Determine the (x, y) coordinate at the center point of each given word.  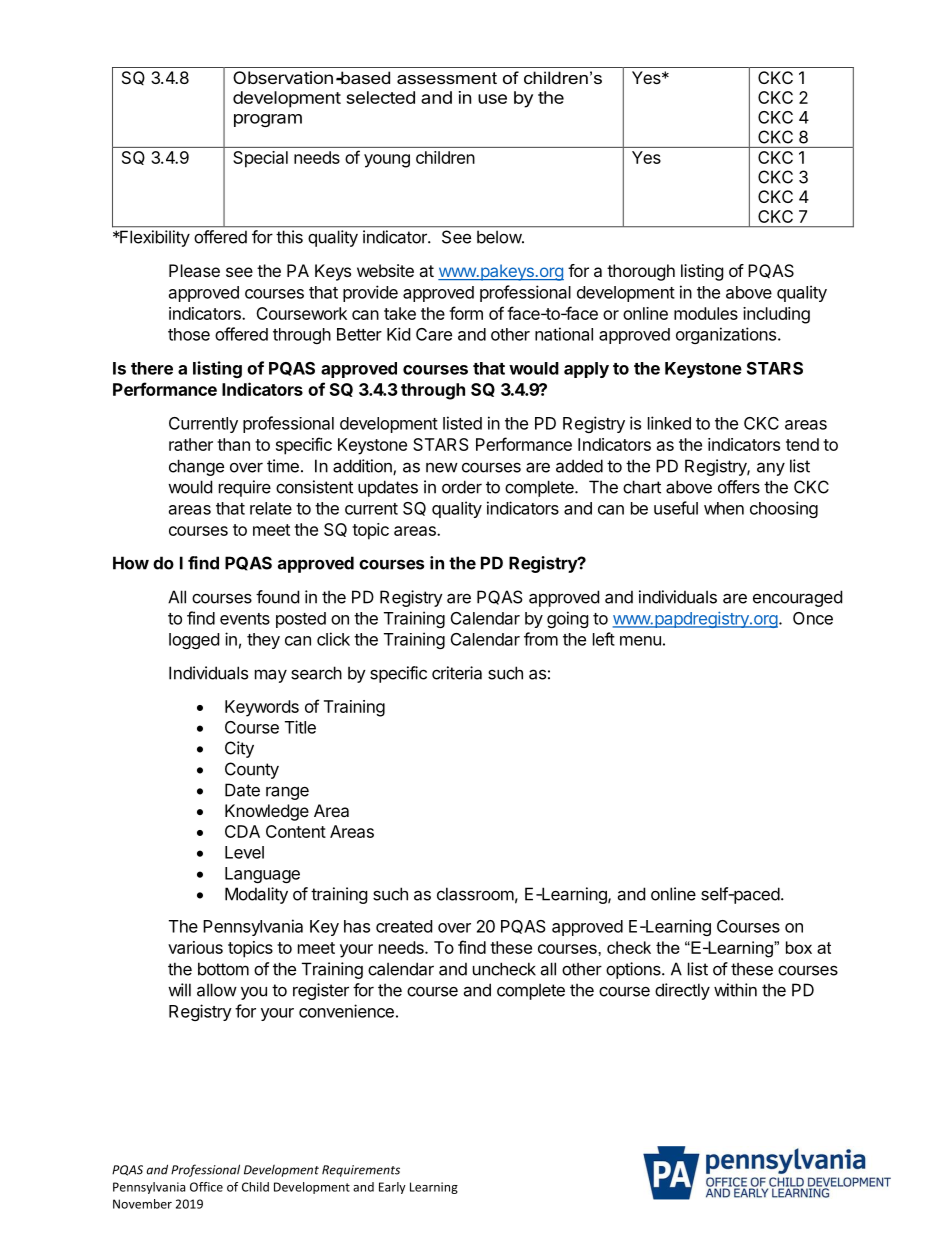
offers (739, 487)
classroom (475, 894)
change (196, 467)
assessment (447, 78)
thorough (641, 272)
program (268, 120)
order (462, 487)
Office (206, 1187)
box (799, 947)
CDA (242, 831)
